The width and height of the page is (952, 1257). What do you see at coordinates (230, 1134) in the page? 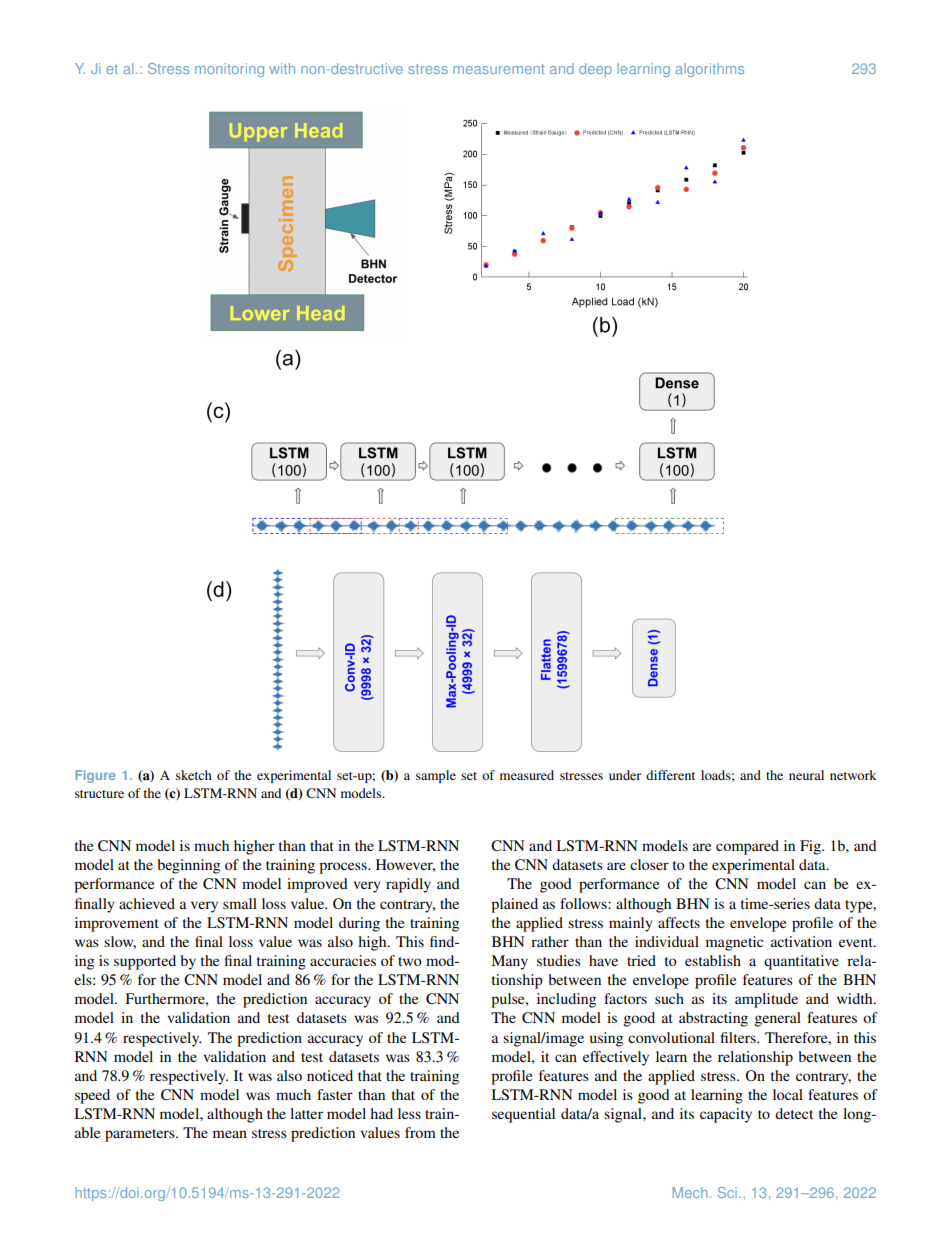
I see `mean` at bounding box center [230, 1134].
